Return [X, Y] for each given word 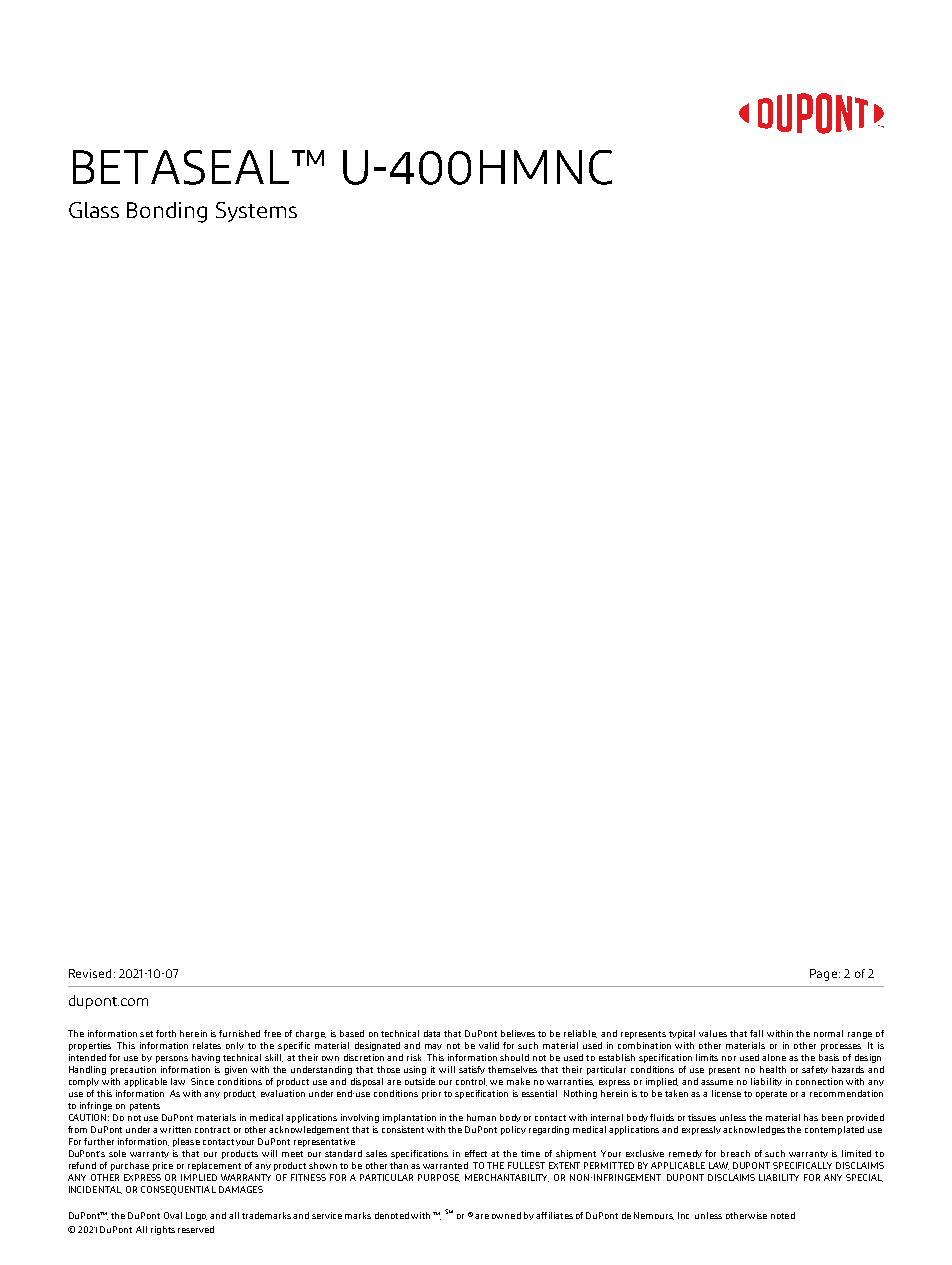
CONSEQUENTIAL [178, 1190]
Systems [256, 212]
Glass [94, 210]
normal [828, 1033]
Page [823, 975]
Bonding [167, 212]
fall [756, 1033]
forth [166, 1033]
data [432, 1033]
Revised [90, 973]
